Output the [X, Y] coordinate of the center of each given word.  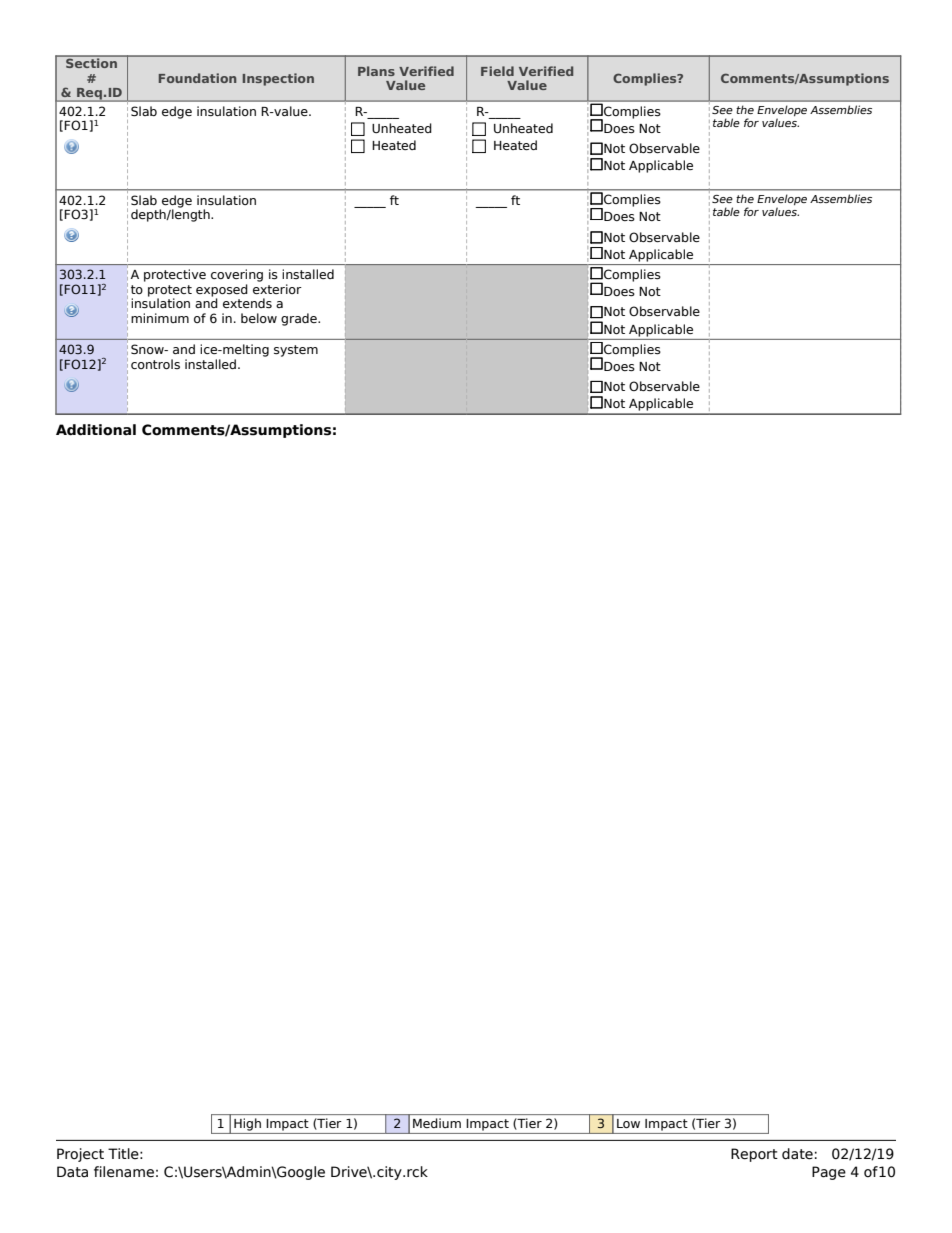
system [296, 351]
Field [497, 71]
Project [80, 1155]
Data [72, 1172]
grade [300, 319]
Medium [437, 1123]
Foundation [197, 78]
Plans [376, 71]
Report [754, 1155]
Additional [96, 430]
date [797, 1154]
